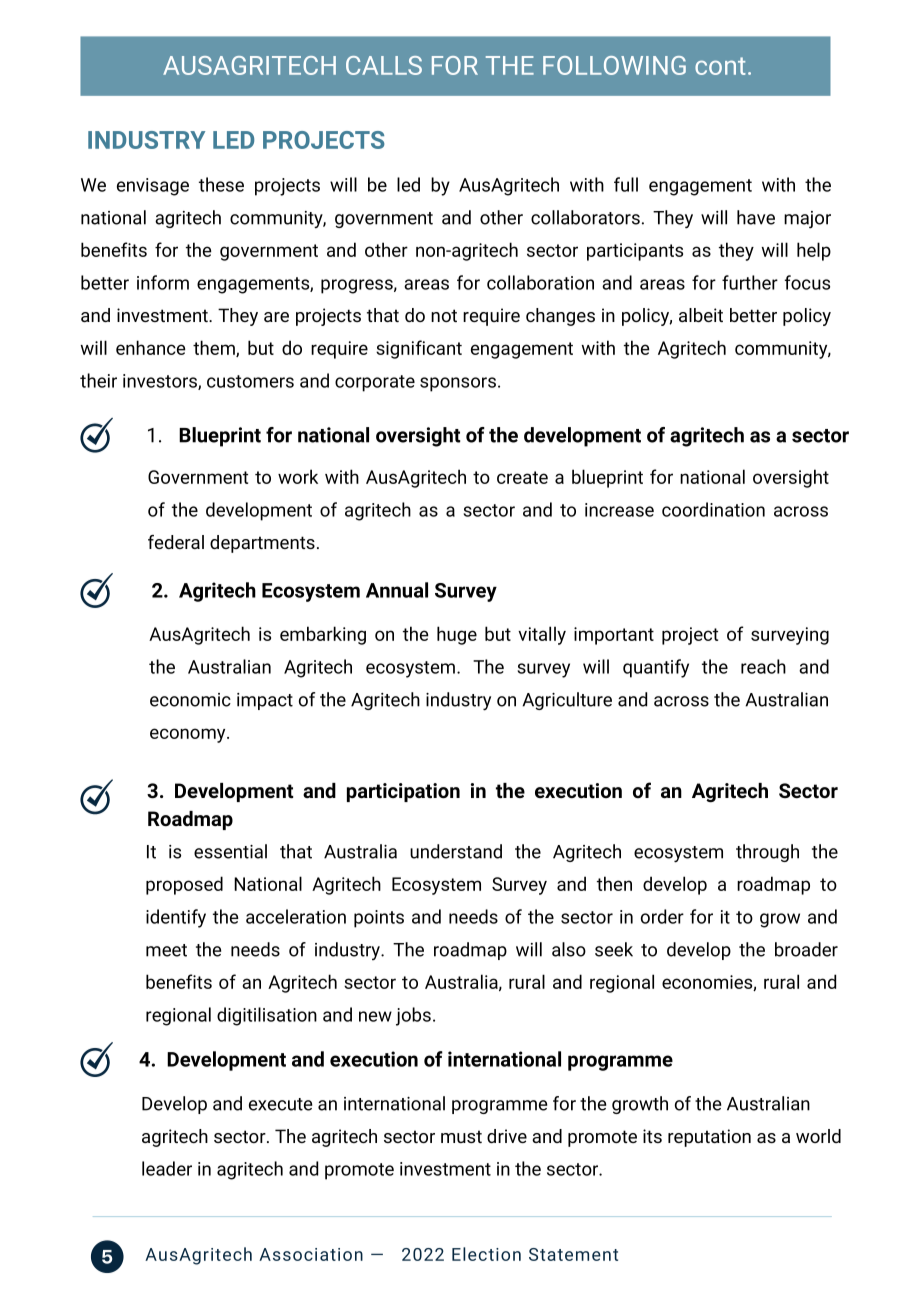  I want to click on sponsors, so click(458, 384).
